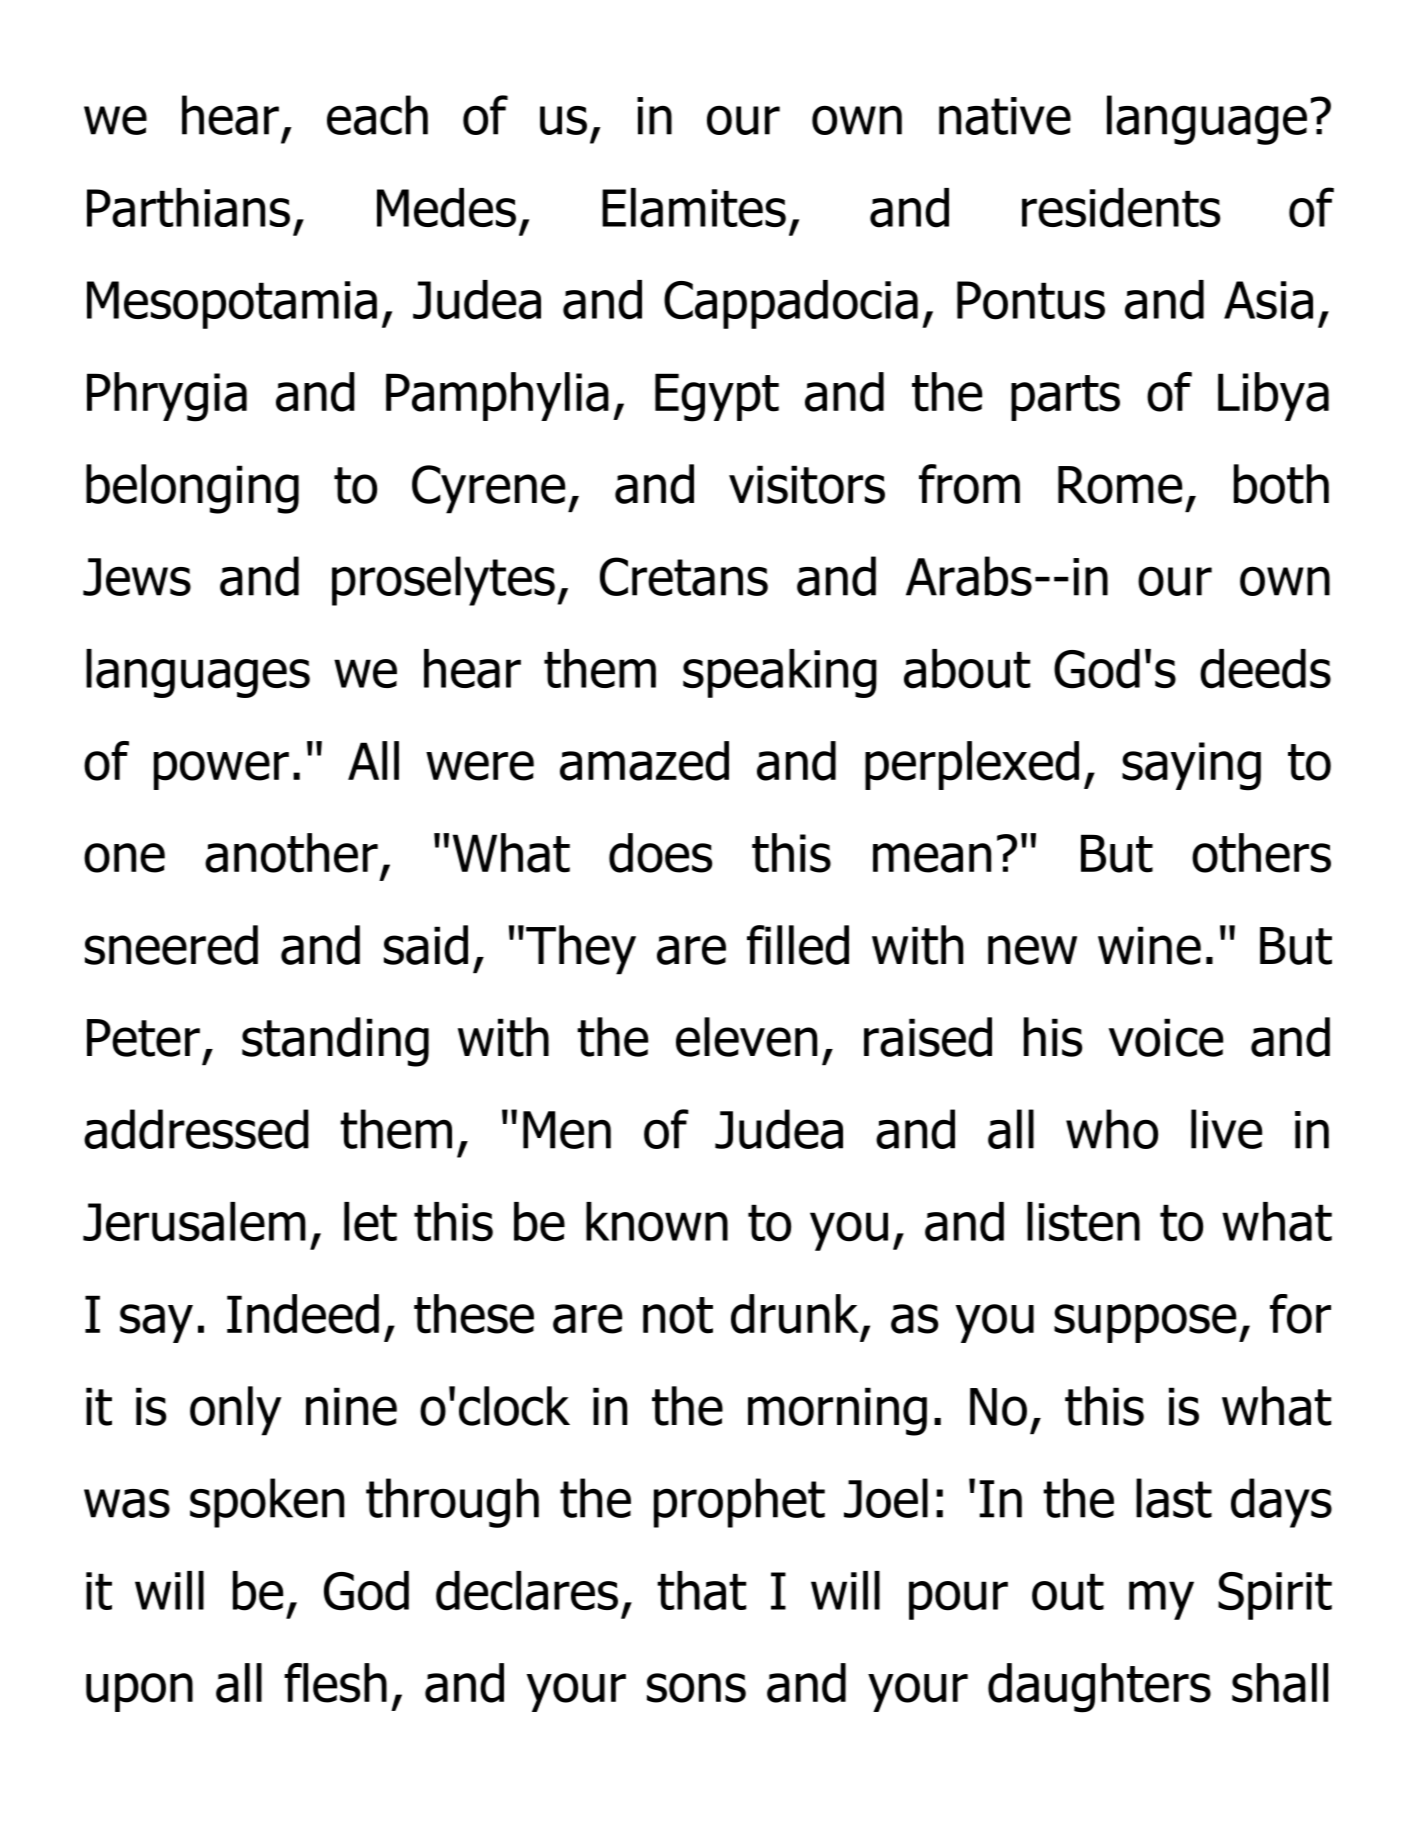 This screenshot has height=1833, width=1416. I want to click on wine, so click(1149, 945).
